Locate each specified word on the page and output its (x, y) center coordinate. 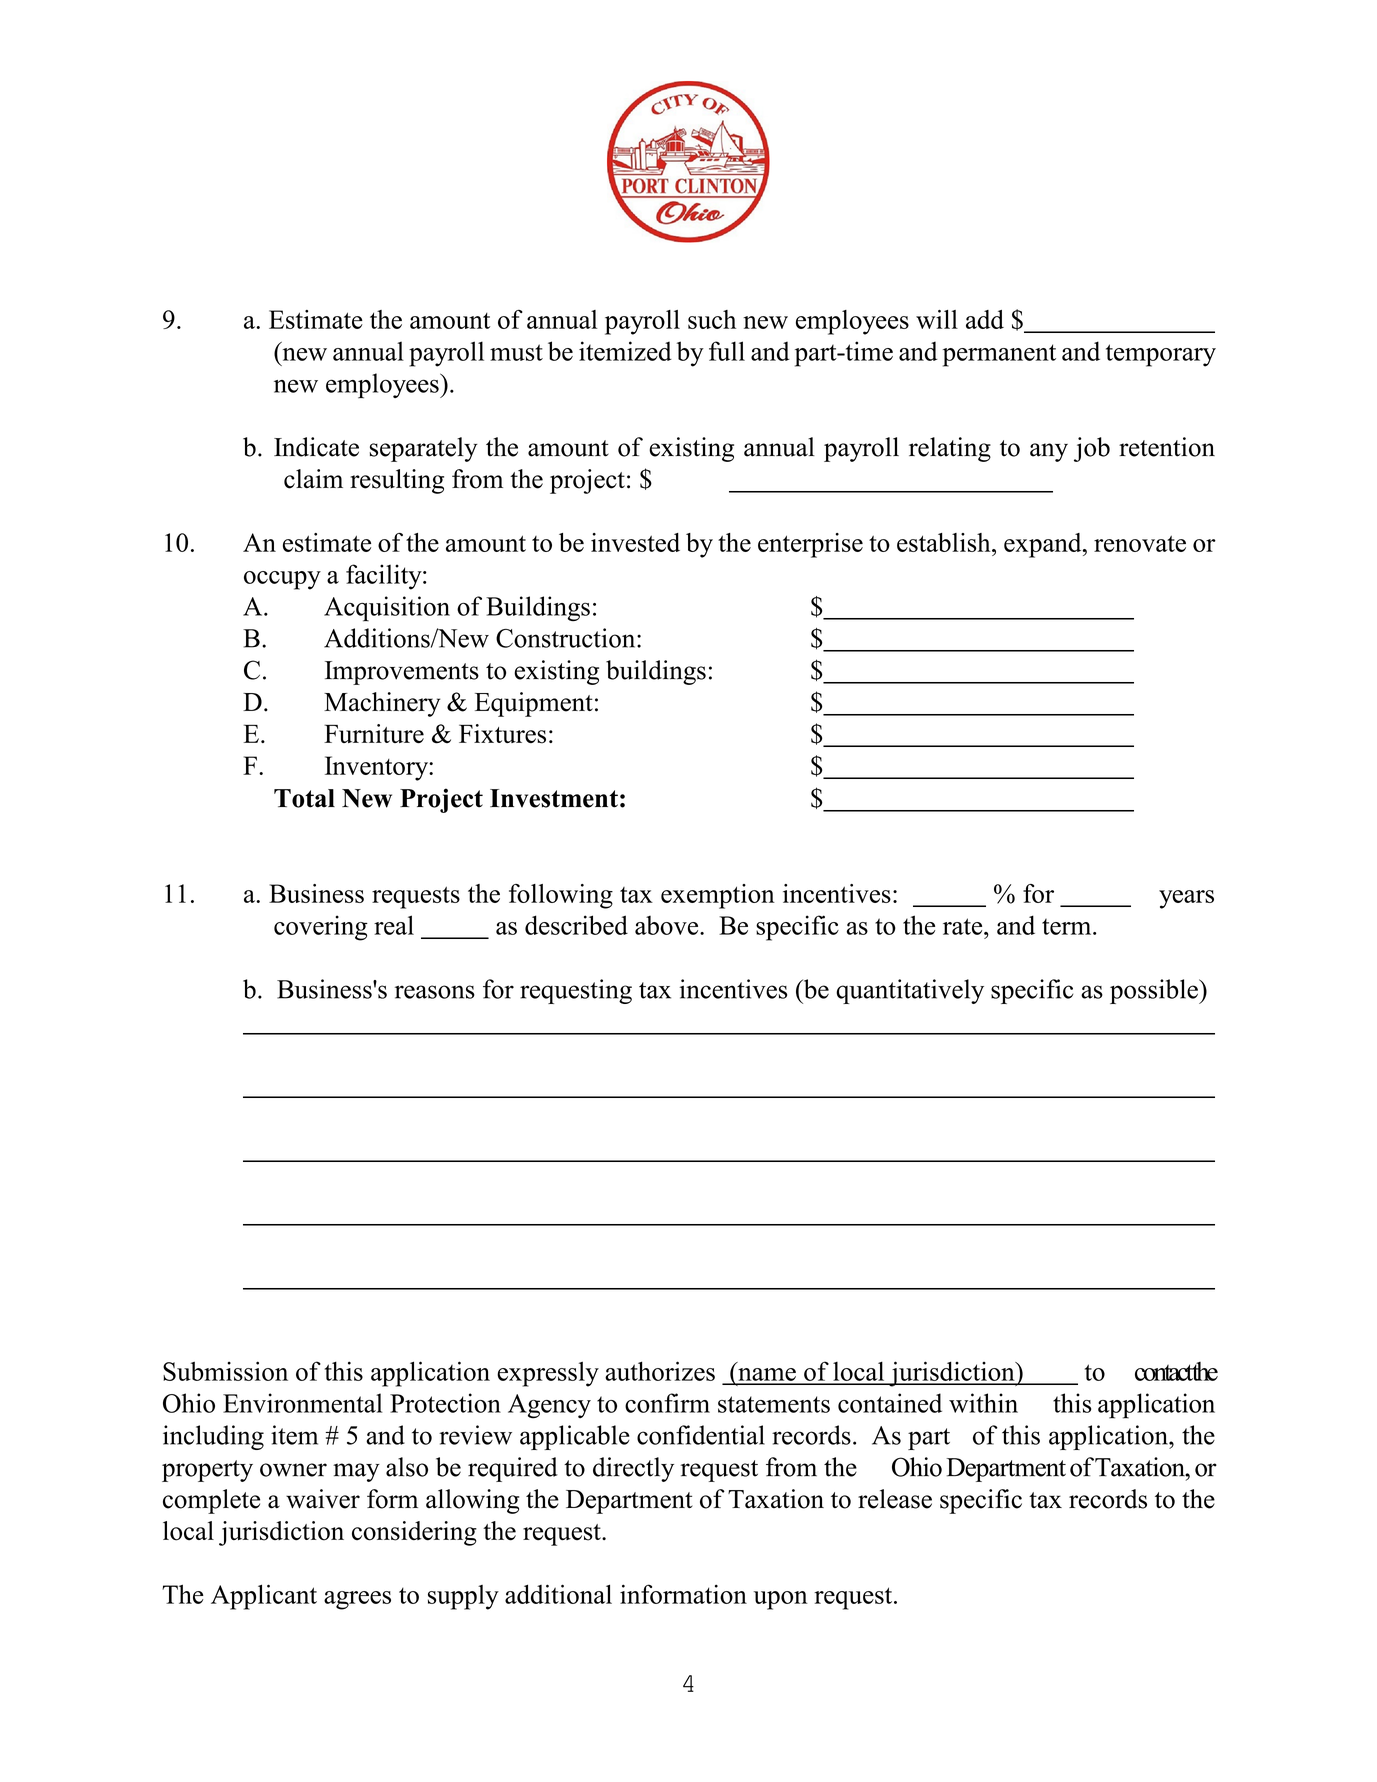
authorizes (660, 1371)
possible (1155, 991)
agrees (357, 1600)
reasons (435, 992)
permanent (999, 355)
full (727, 351)
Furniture (374, 733)
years (1186, 899)
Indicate (316, 447)
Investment (554, 798)
